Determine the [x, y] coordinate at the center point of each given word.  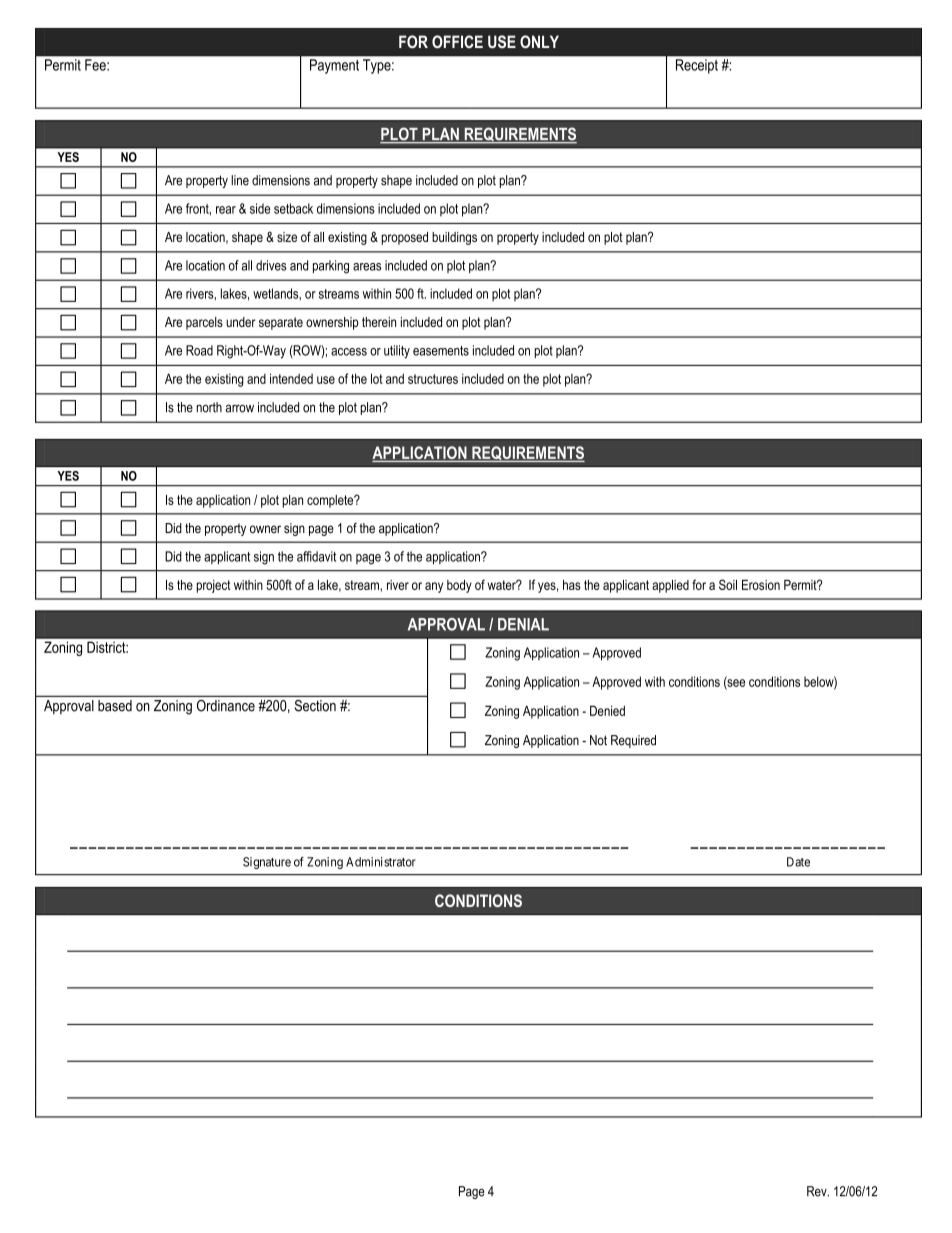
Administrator [381, 862]
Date [798, 862]
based [115, 706]
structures [433, 379]
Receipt [697, 66]
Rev [818, 1191]
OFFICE [457, 41]
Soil [728, 584]
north [209, 407]
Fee [96, 65]
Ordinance [226, 706]
